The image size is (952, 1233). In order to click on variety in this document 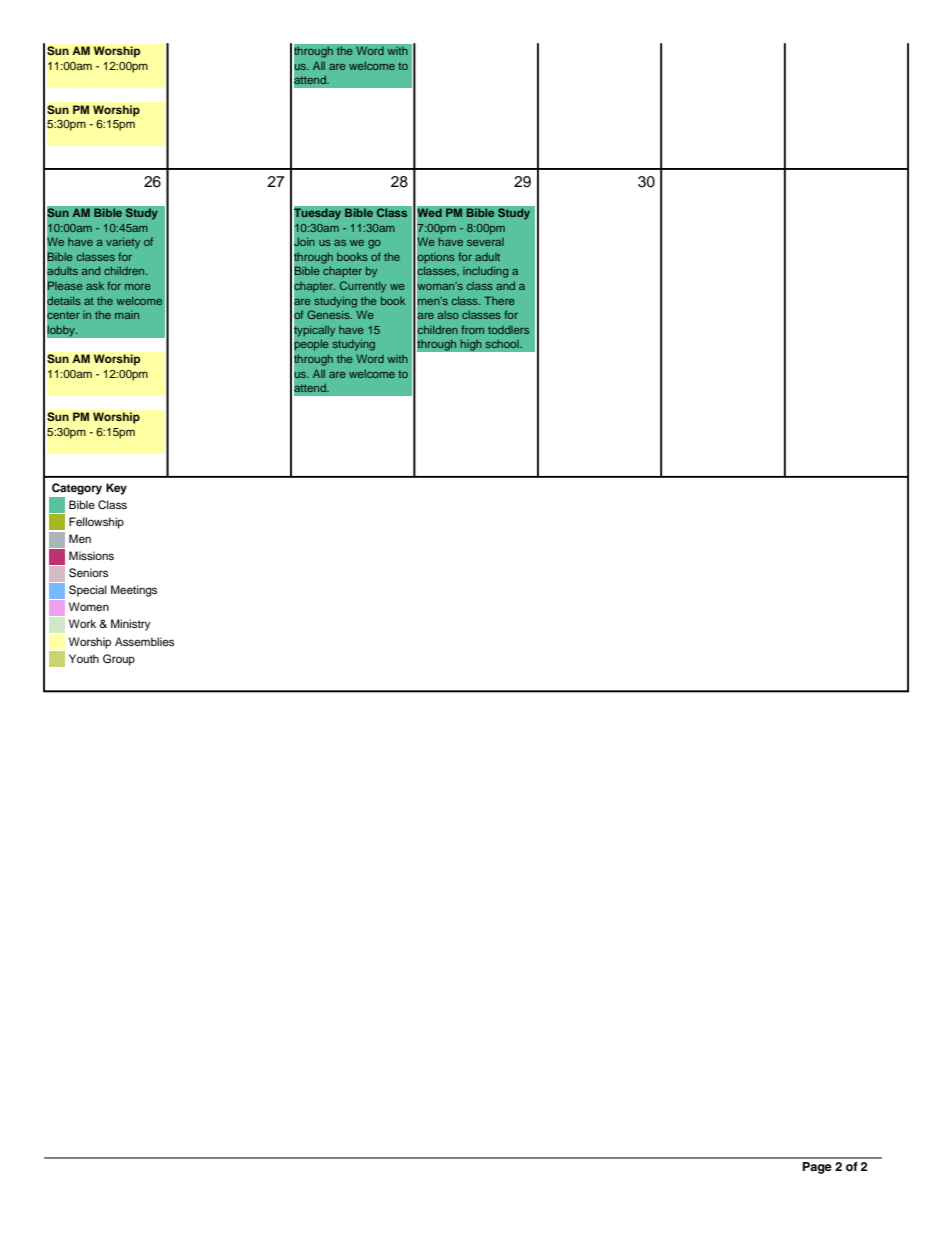, I will do `click(123, 243)`.
